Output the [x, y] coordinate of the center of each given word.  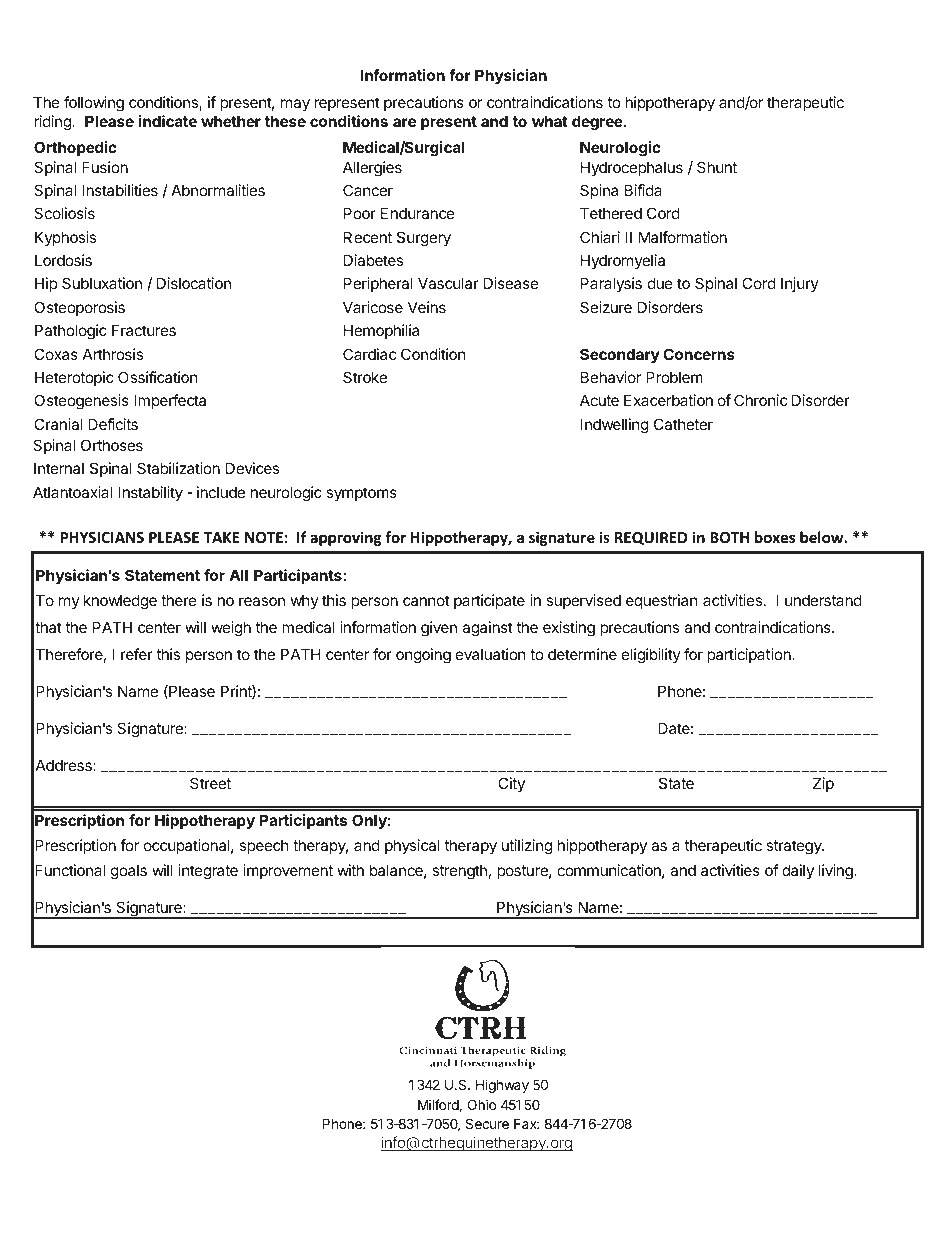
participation [750, 655]
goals [129, 872]
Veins [427, 307]
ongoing [423, 656]
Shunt [717, 167]
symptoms [361, 494]
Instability [150, 493]
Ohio [481, 1104]
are [404, 122]
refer [137, 654]
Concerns [699, 354]
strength [459, 872]
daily [798, 871]
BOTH [729, 537]
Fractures [144, 330]
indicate [168, 121]
